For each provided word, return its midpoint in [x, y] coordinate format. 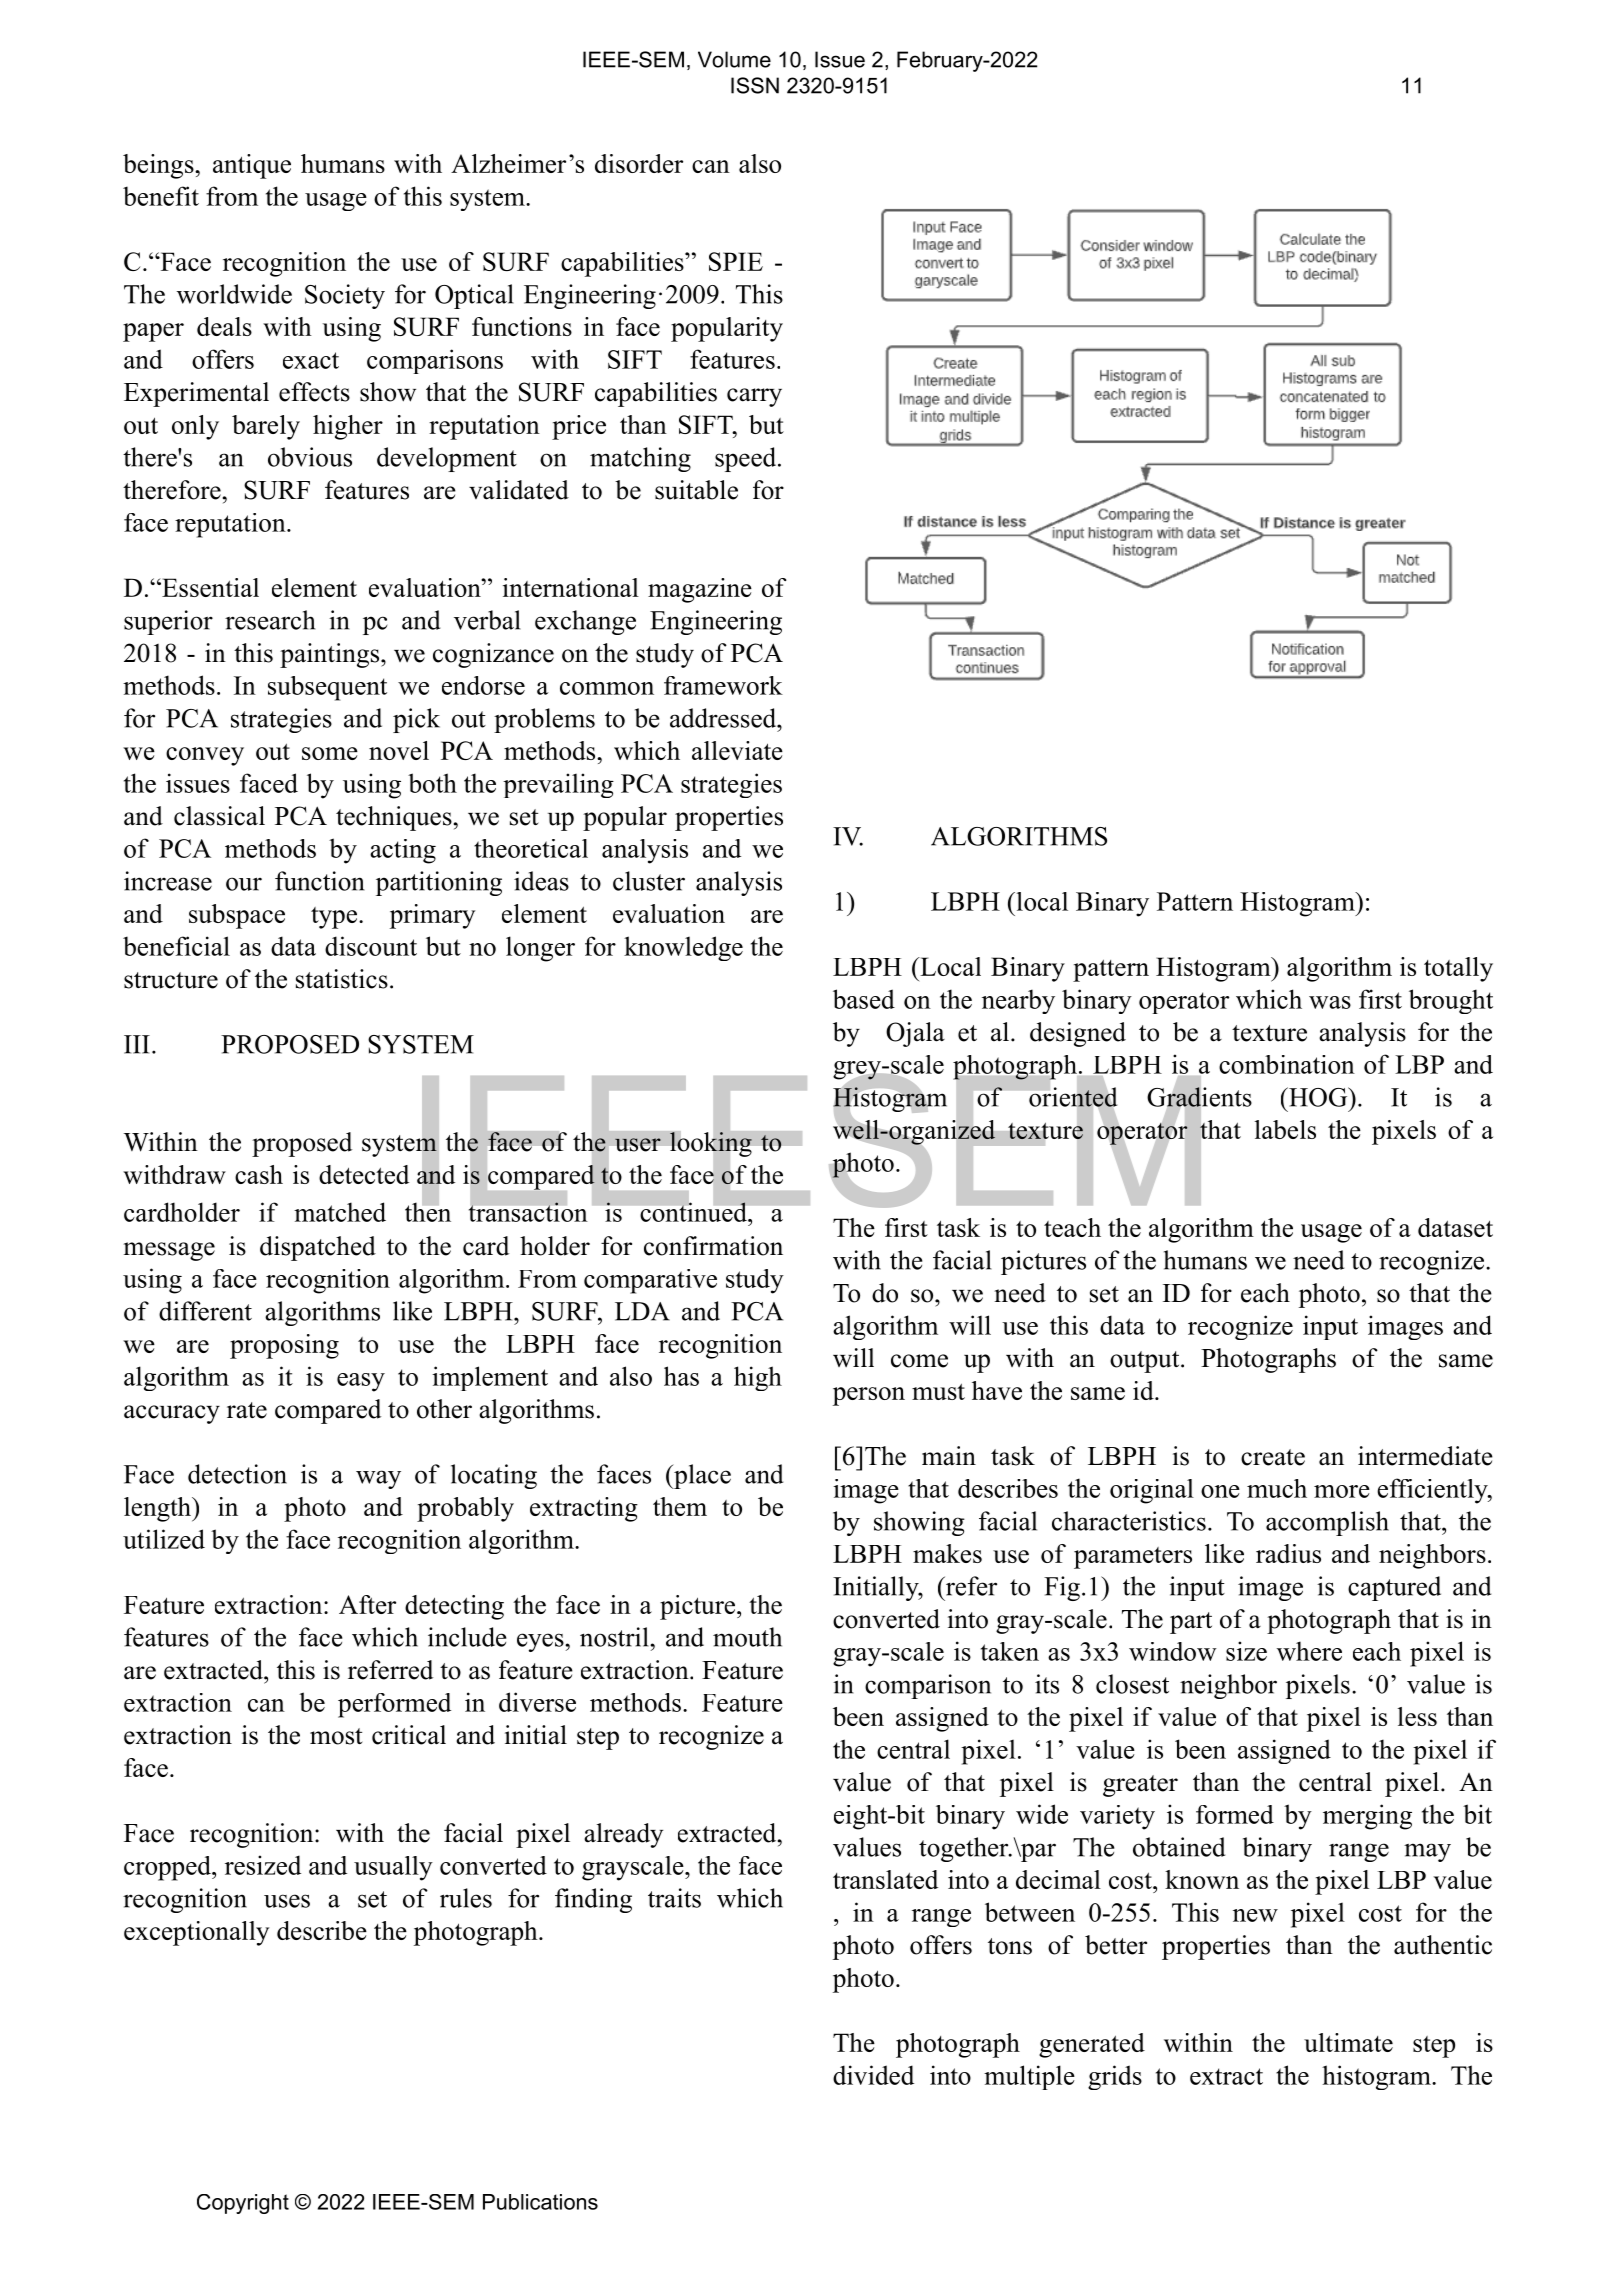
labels [1285, 1129]
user [638, 1145]
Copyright [243, 2204]
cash [259, 1174]
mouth [747, 1637]
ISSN [755, 85]
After [367, 1604]
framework [723, 685]
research [270, 620]
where [1309, 1651]
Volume [734, 59]
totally [1458, 969]
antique [252, 166]
